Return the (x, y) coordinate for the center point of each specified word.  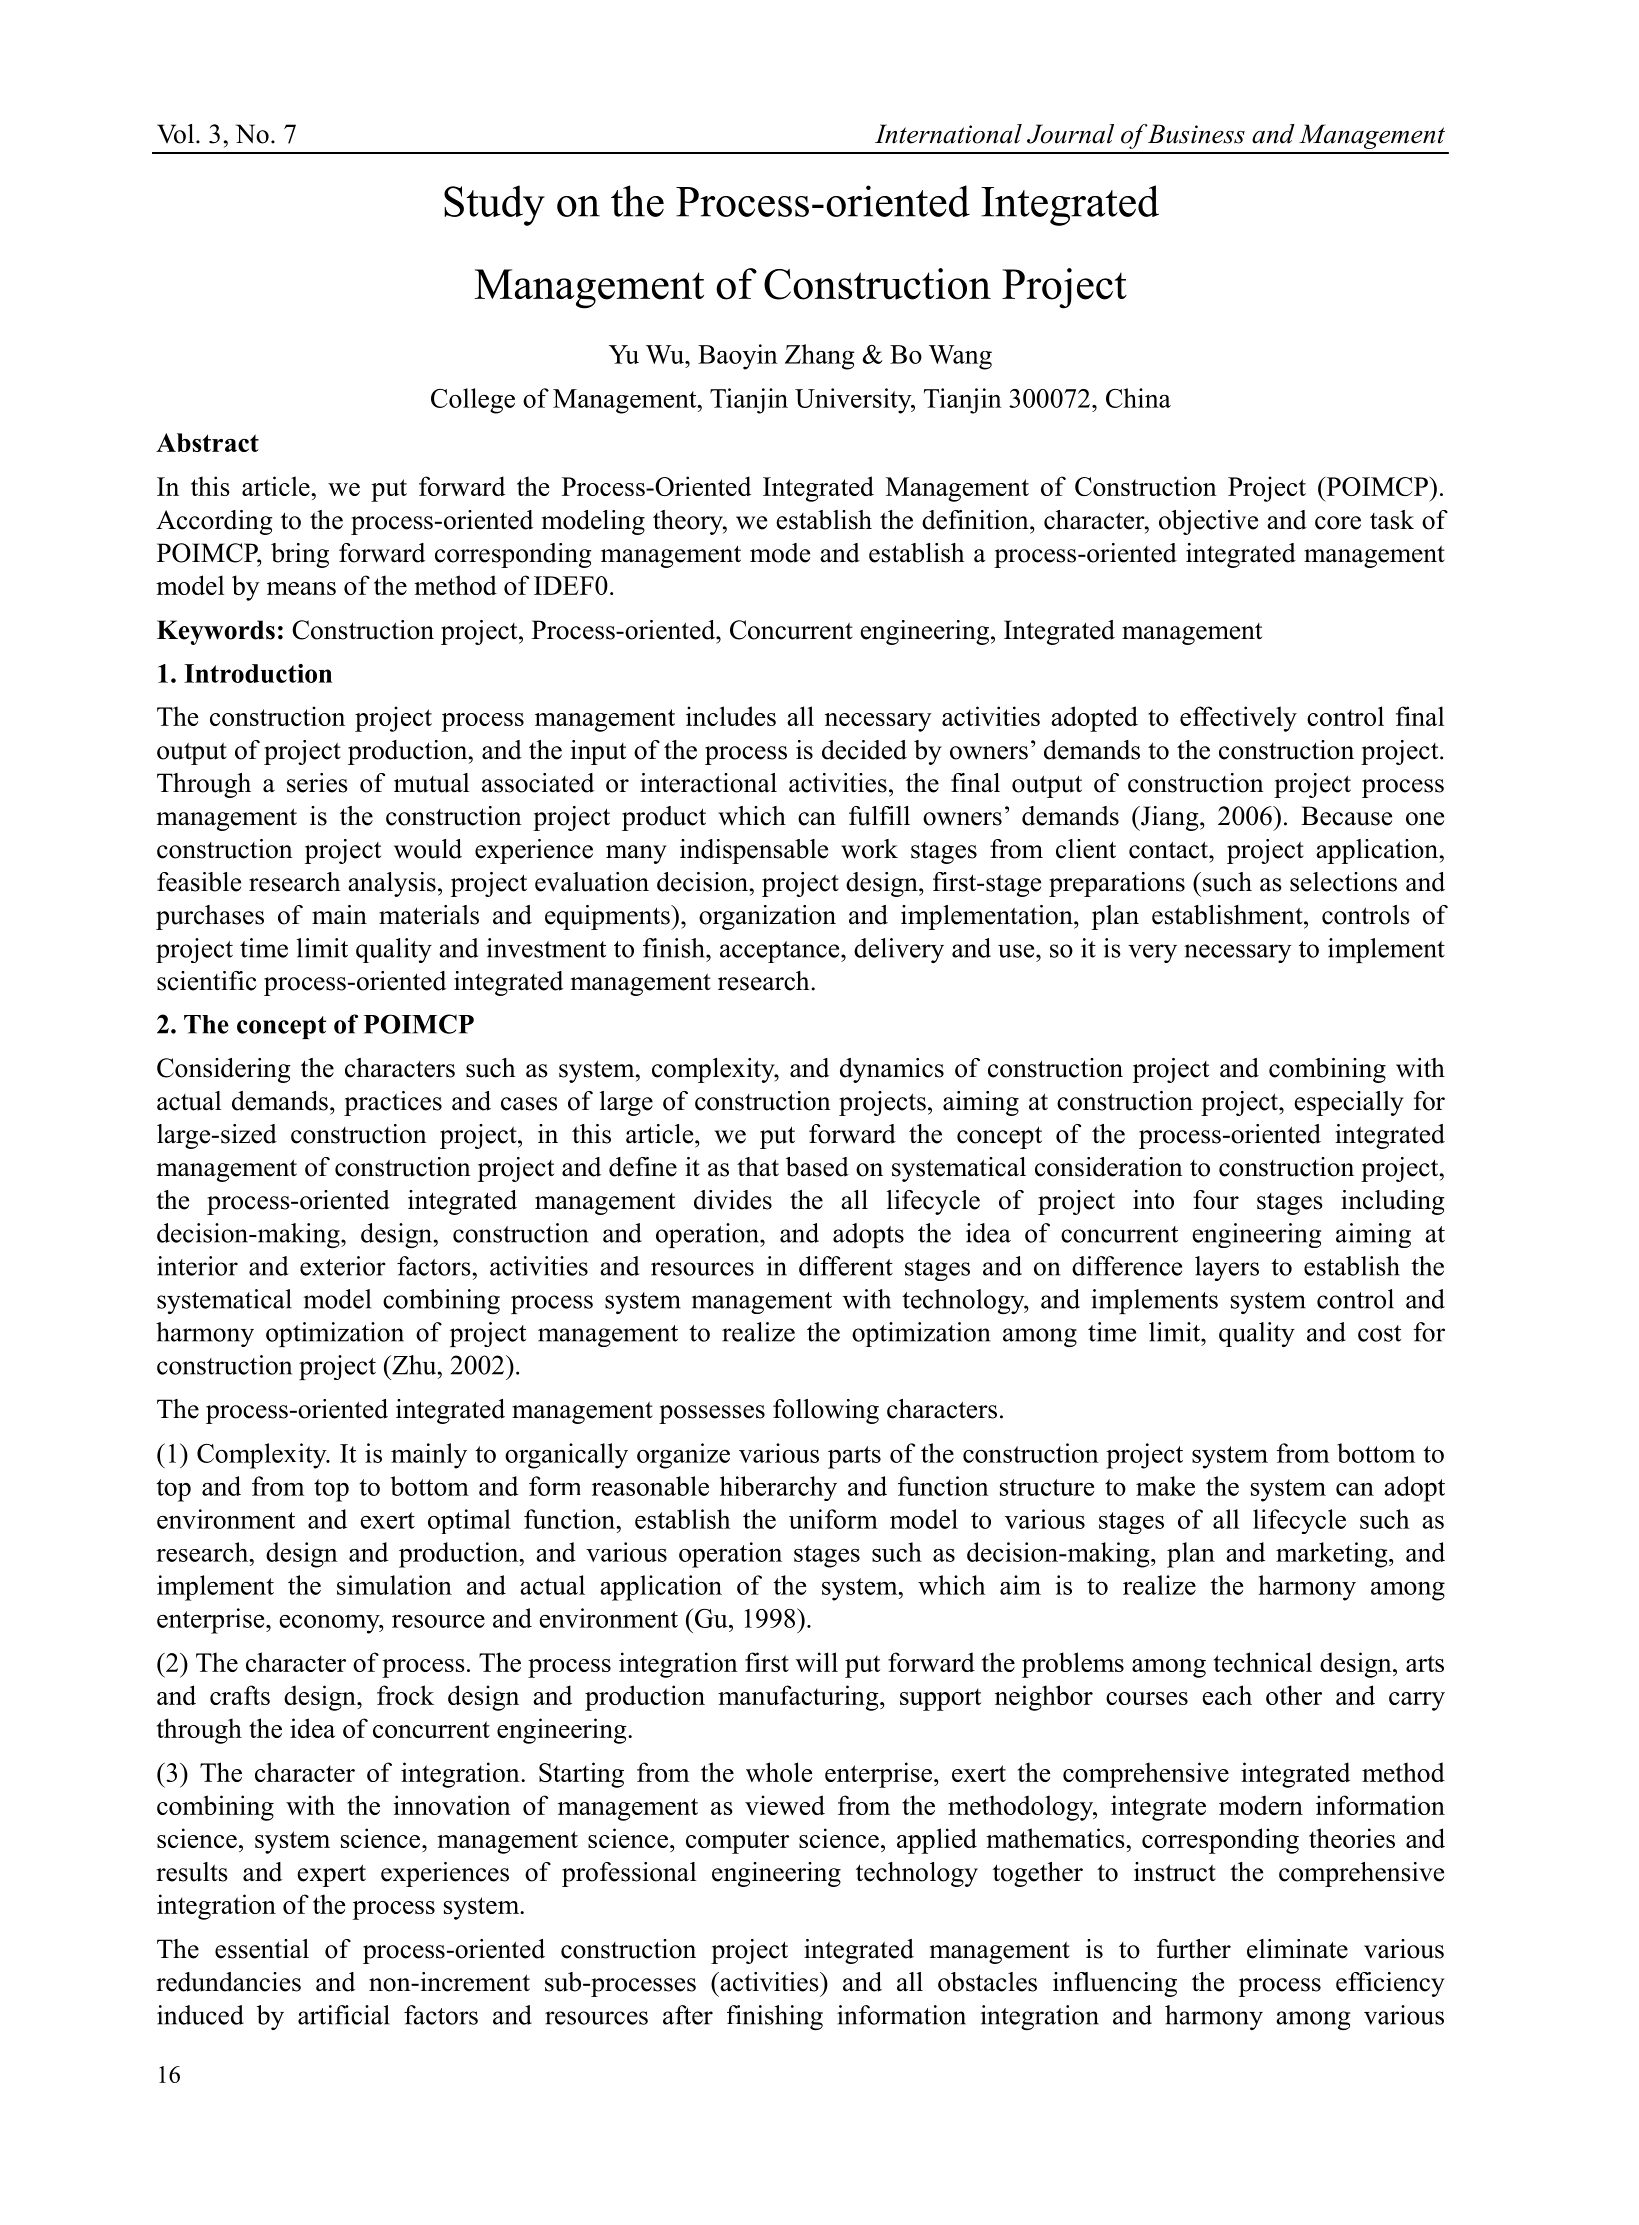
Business (1196, 134)
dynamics (892, 1070)
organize (683, 1456)
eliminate (1297, 1949)
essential (262, 1949)
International (948, 134)
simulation (394, 1585)
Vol (175, 134)
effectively (1238, 719)
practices (393, 1103)
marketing (1333, 1555)
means (301, 588)
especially (1349, 1103)
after (688, 2015)
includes (731, 716)
